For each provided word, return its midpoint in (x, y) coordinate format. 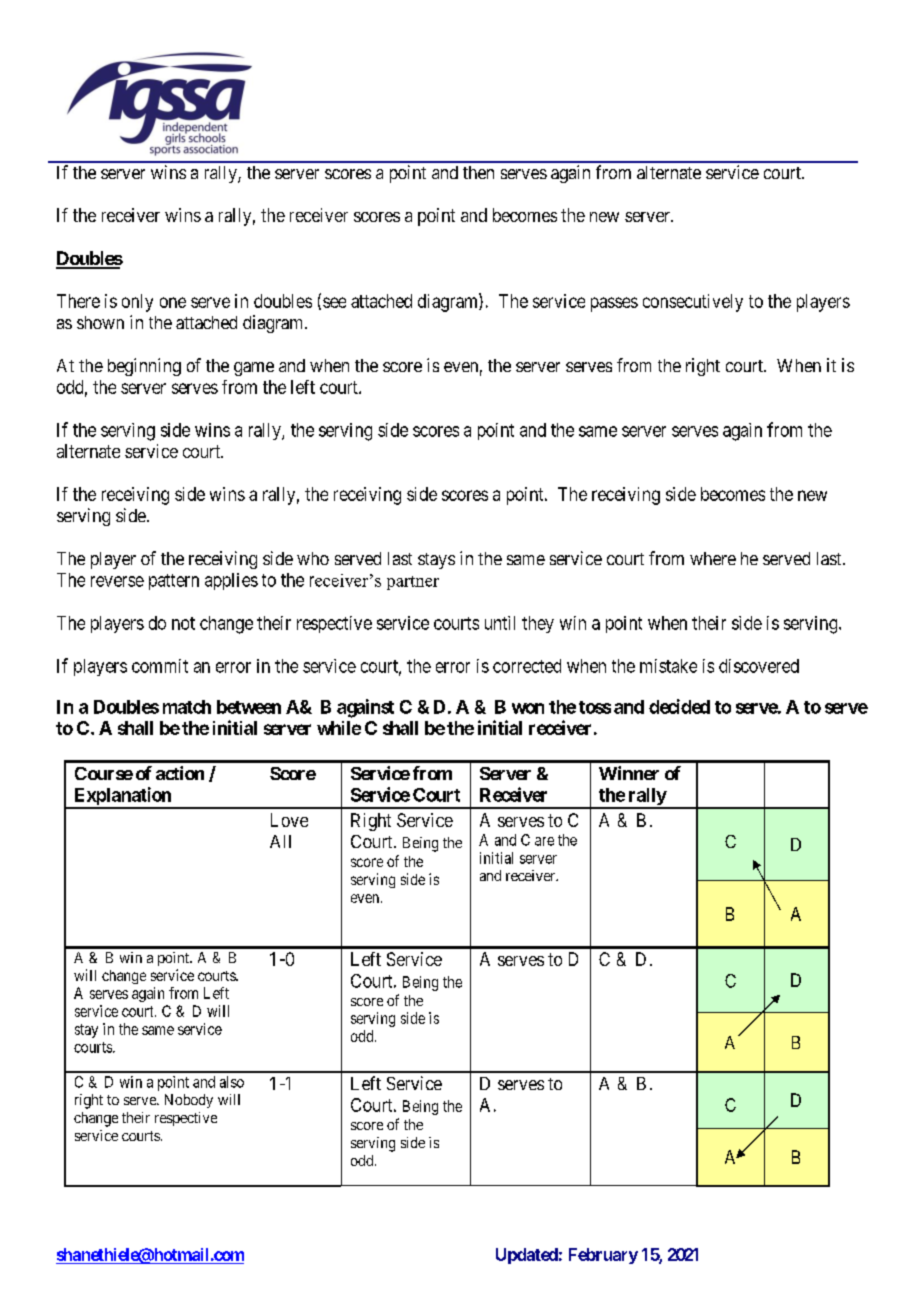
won (528, 708)
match (187, 707)
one (173, 302)
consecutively (693, 303)
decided (679, 706)
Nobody (189, 1101)
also (232, 1082)
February (603, 1256)
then (478, 172)
